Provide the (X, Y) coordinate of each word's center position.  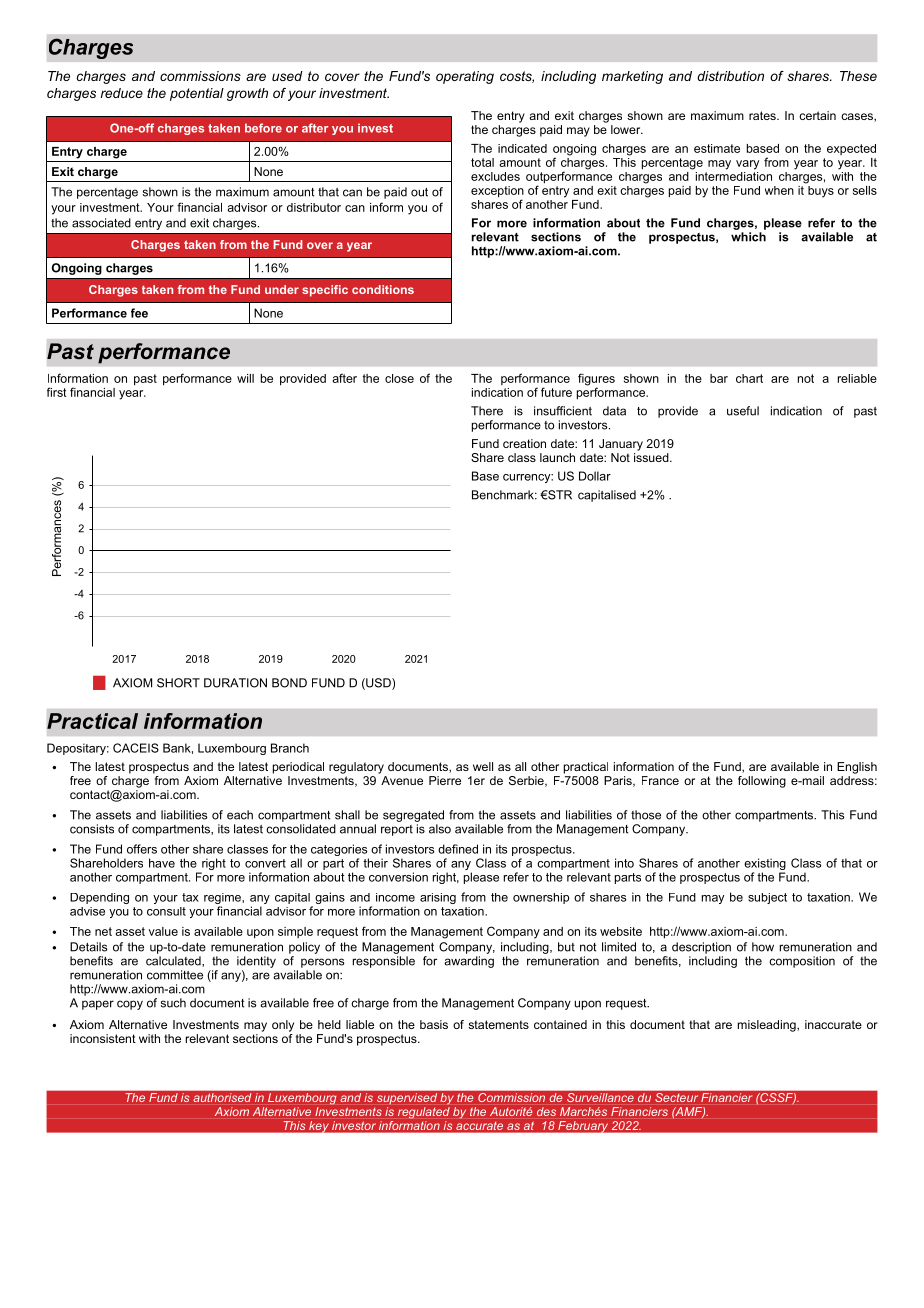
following (762, 782)
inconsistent (103, 1038)
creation (524, 443)
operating (465, 77)
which (748, 237)
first (57, 392)
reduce (122, 93)
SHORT (178, 683)
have (162, 863)
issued (652, 456)
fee (139, 313)
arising (438, 898)
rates (763, 115)
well (483, 766)
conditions (383, 289)
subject (767, 898)
